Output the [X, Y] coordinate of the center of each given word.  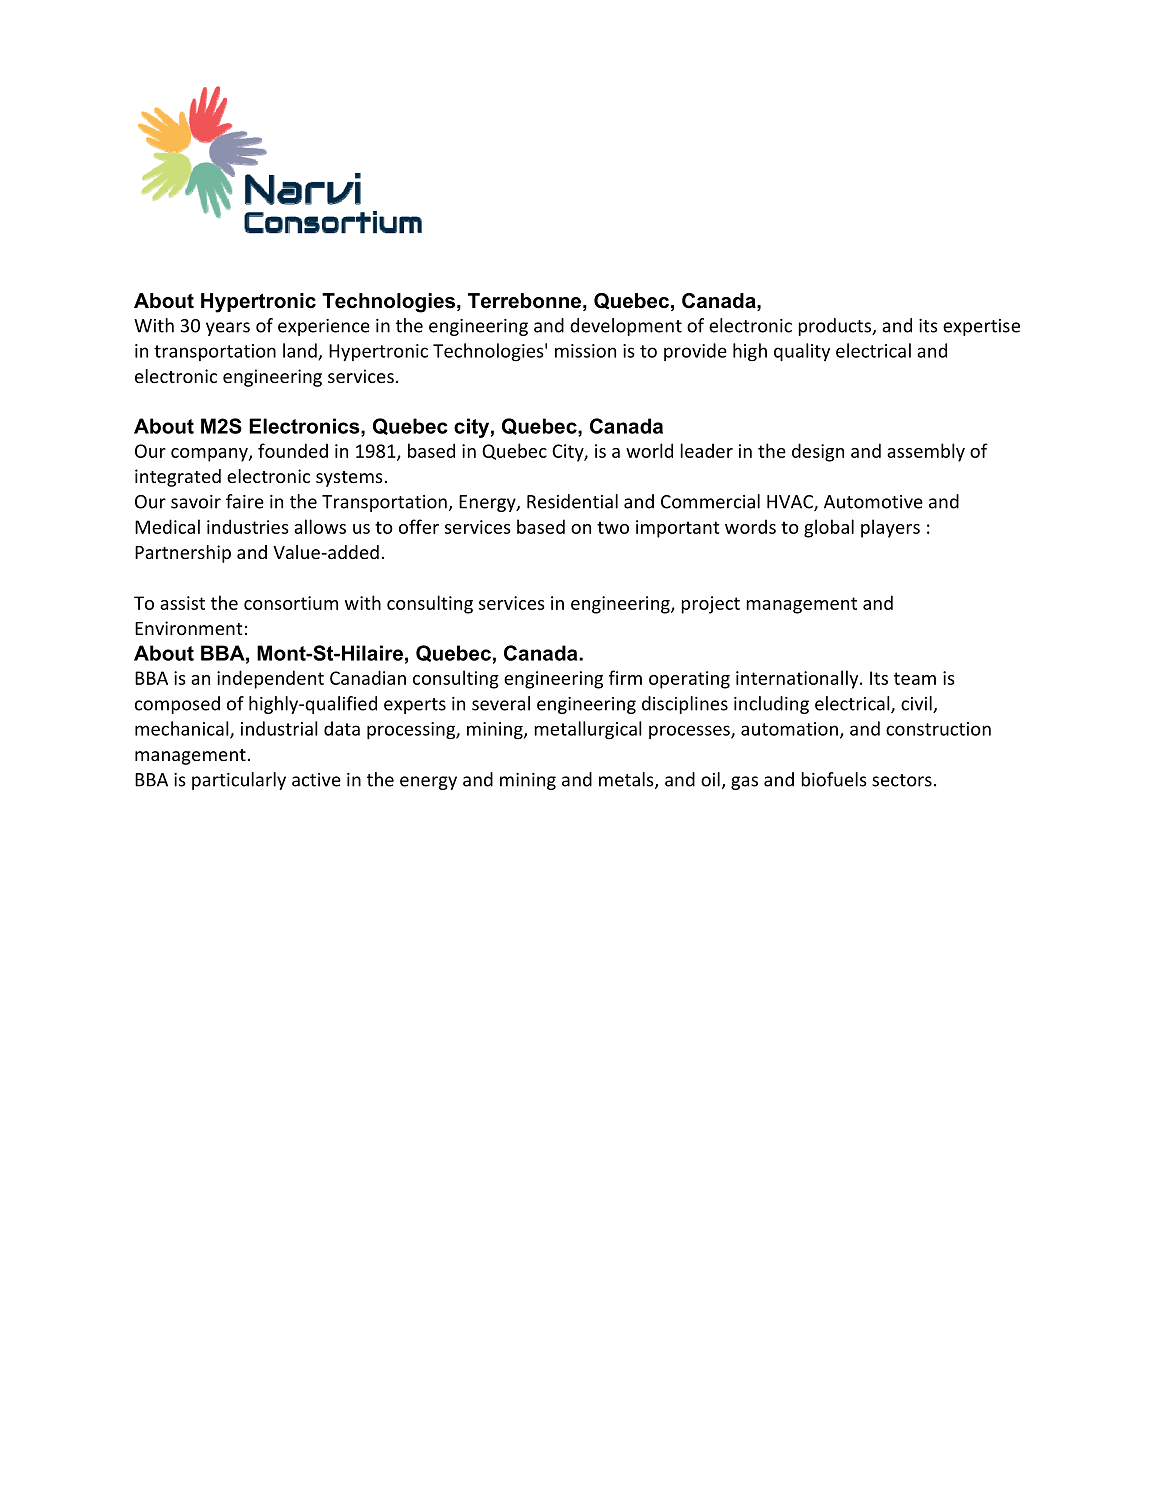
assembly [926, 452]
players [890, 528]
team [915, 678]
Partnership [183, 554]
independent [270, 679]
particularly [239, 781]
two [613, 527]
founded [293, 450]
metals [627, 780]
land [301, 351]
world [649, 450]
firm [625, 677]
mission [585, 351]
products [836, 327]
